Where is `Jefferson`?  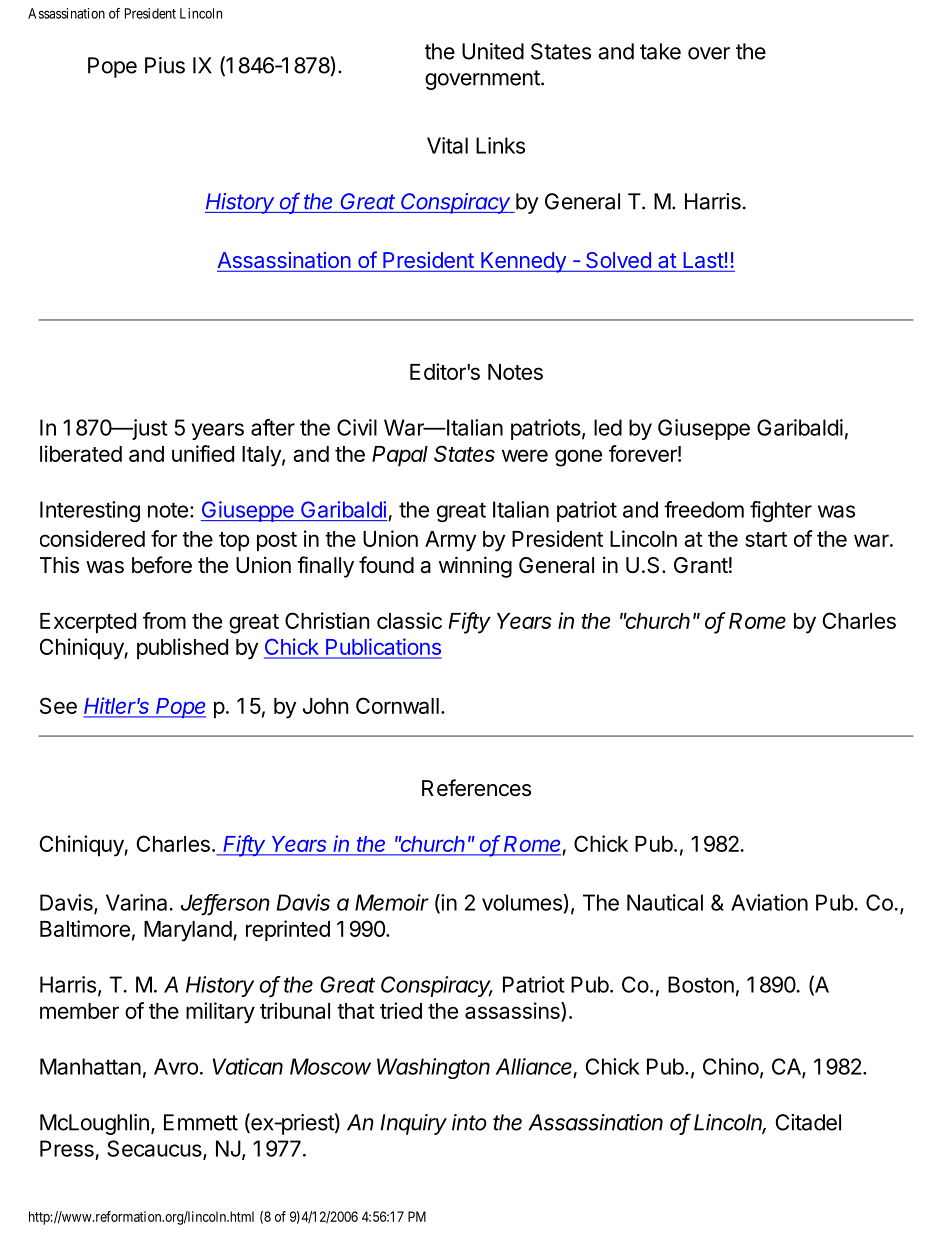
Jefferson is located at coordinates (225, 903).
